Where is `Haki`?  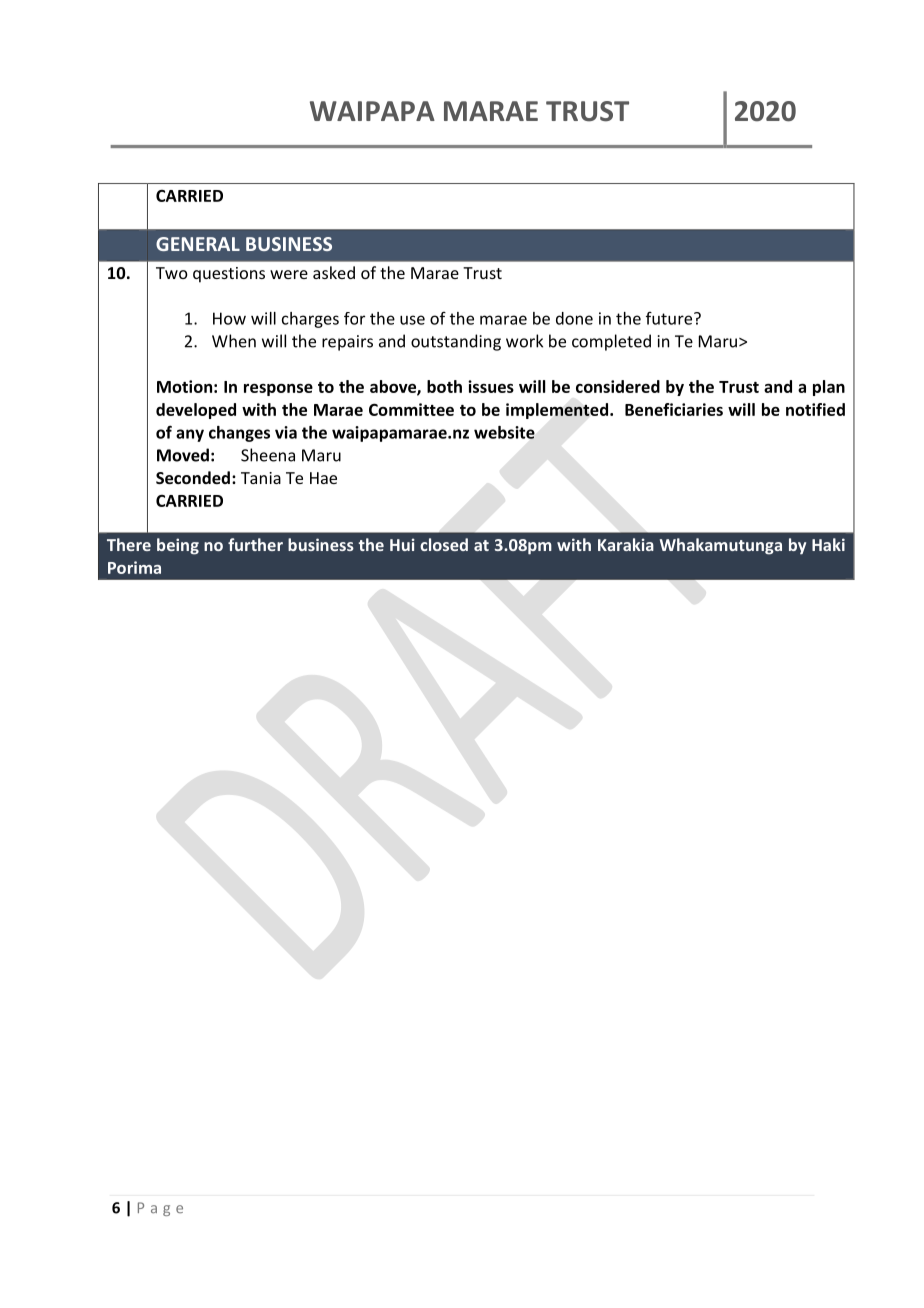 Haki is located at coordinates (828, 544).
